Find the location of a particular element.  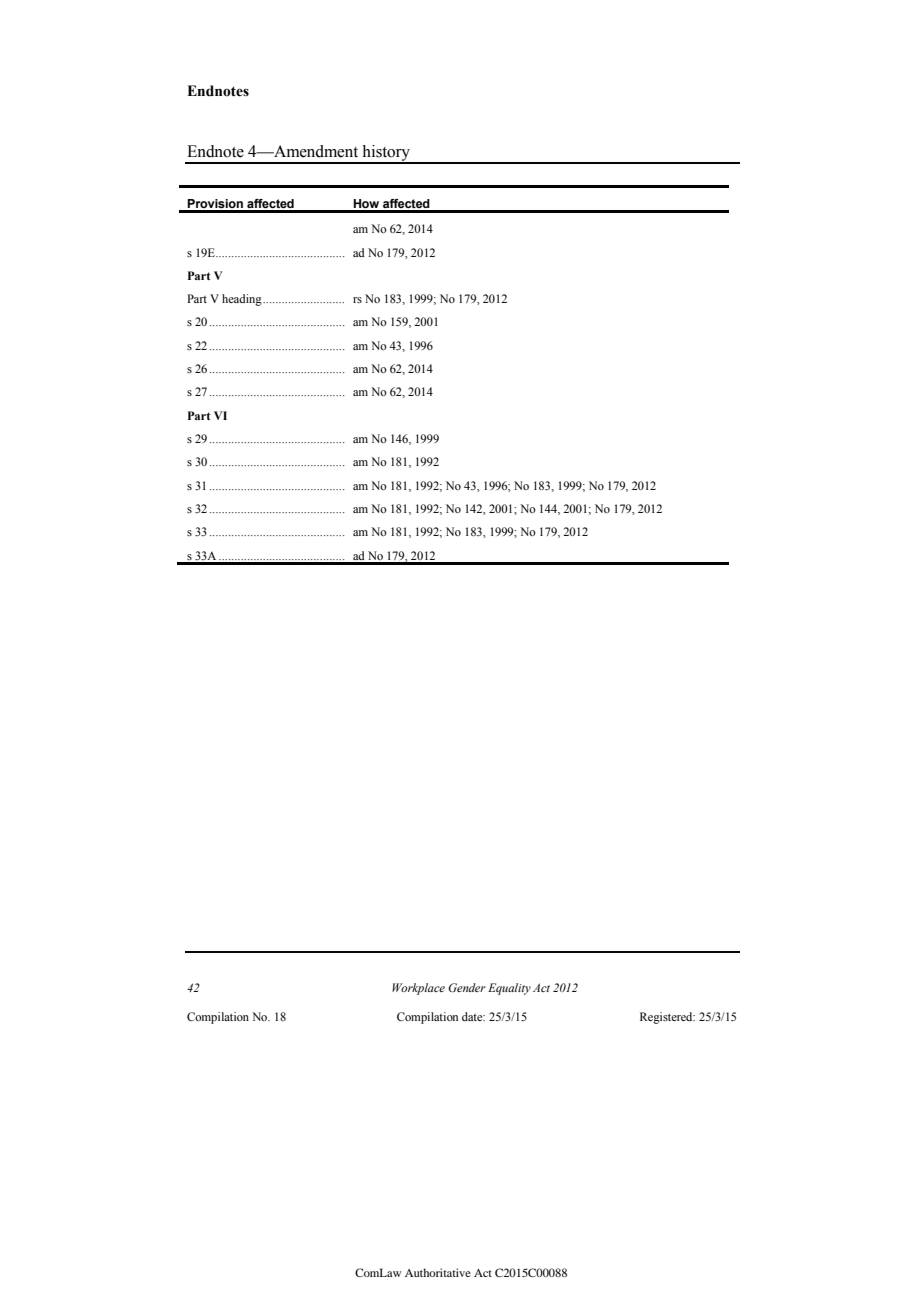

Registered is located at coordinates (667, 1018).
